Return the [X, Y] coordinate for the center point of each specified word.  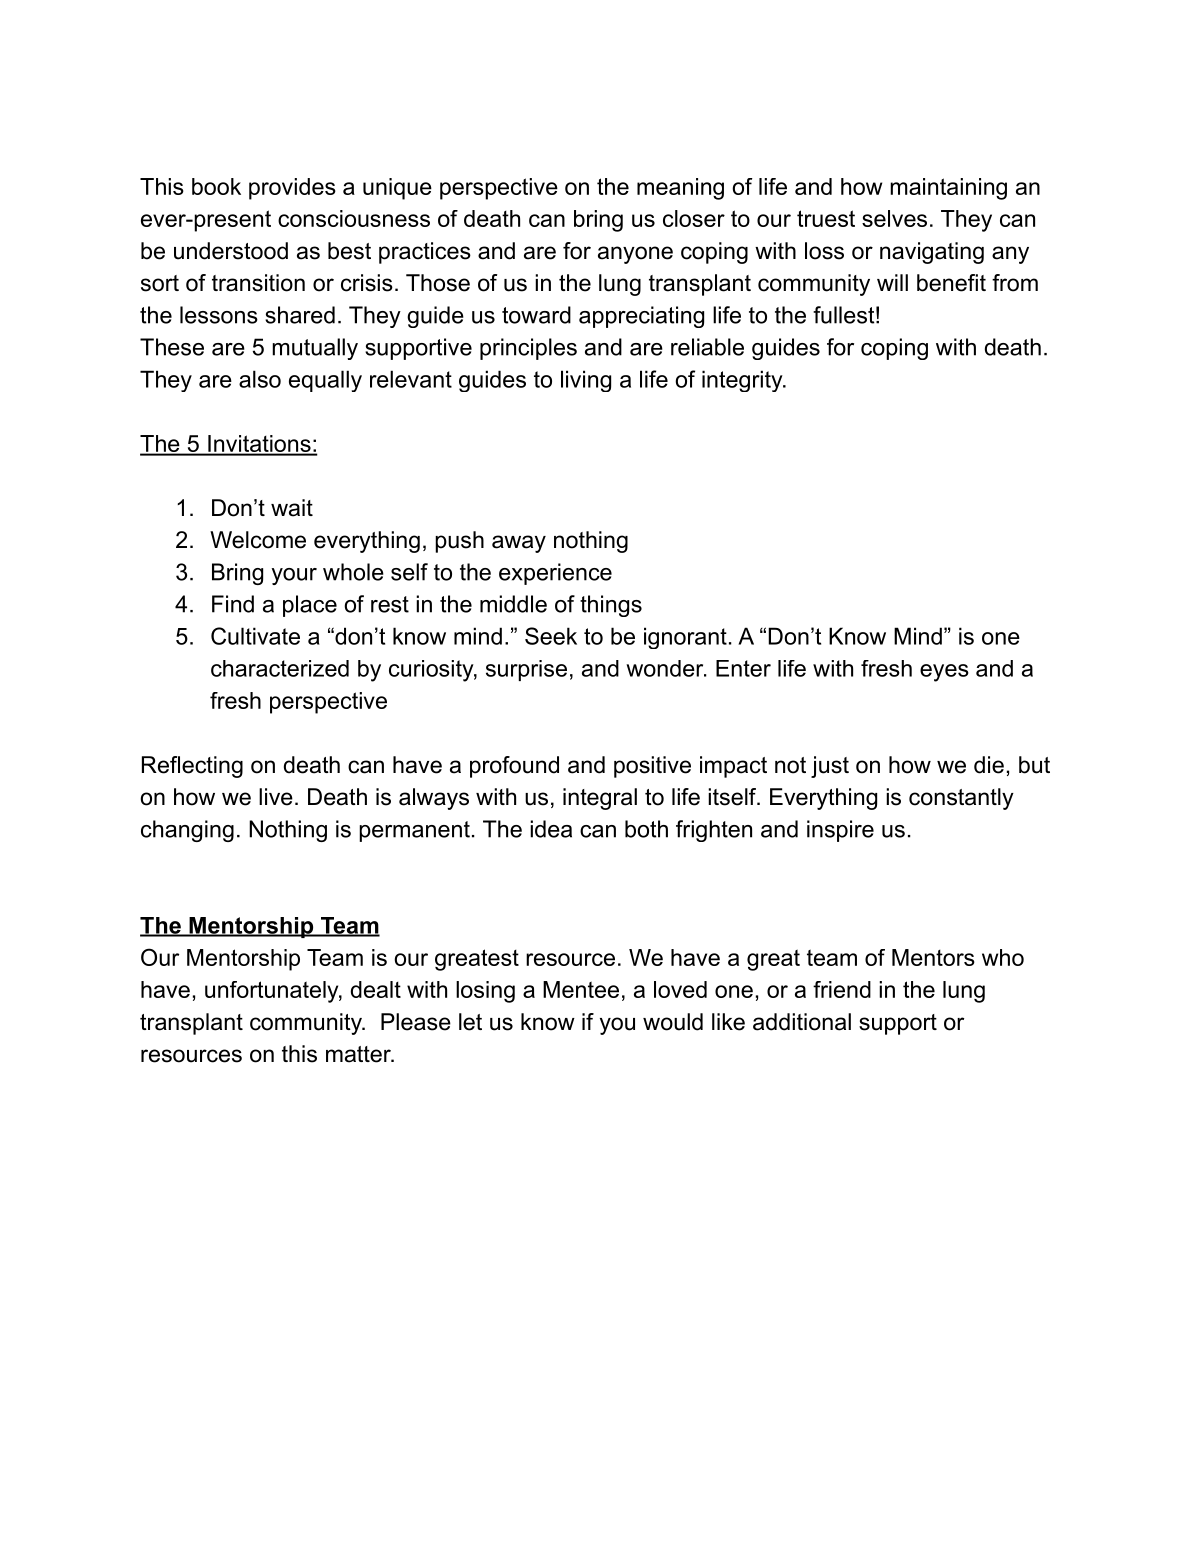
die [989, 765]
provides [292, 189]
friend [842, 989]
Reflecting [192, 767]
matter [359, 1054]
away [519, 544]
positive [652, 767]
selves [894, 218]
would [673, 1022]
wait [292, 508]
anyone [635, 255]
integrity [743, 381]
